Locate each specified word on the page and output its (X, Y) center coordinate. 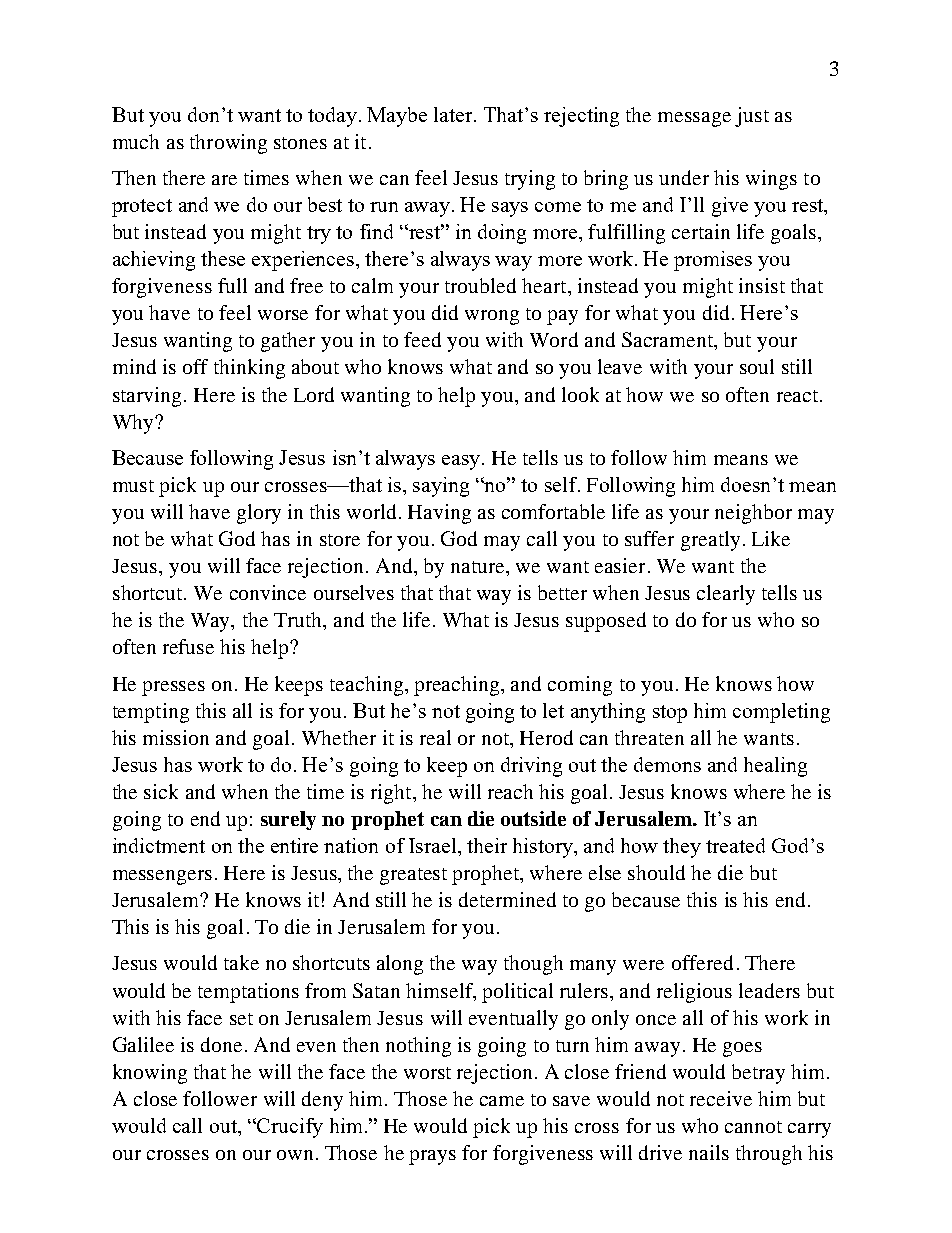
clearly (726, 595)
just (752, 117)
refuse (188, 646)
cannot (753, 1127)
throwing (228, 144)
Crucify (289, 1128)
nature (479, 567)
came (502, 1101)
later (454, 114)
